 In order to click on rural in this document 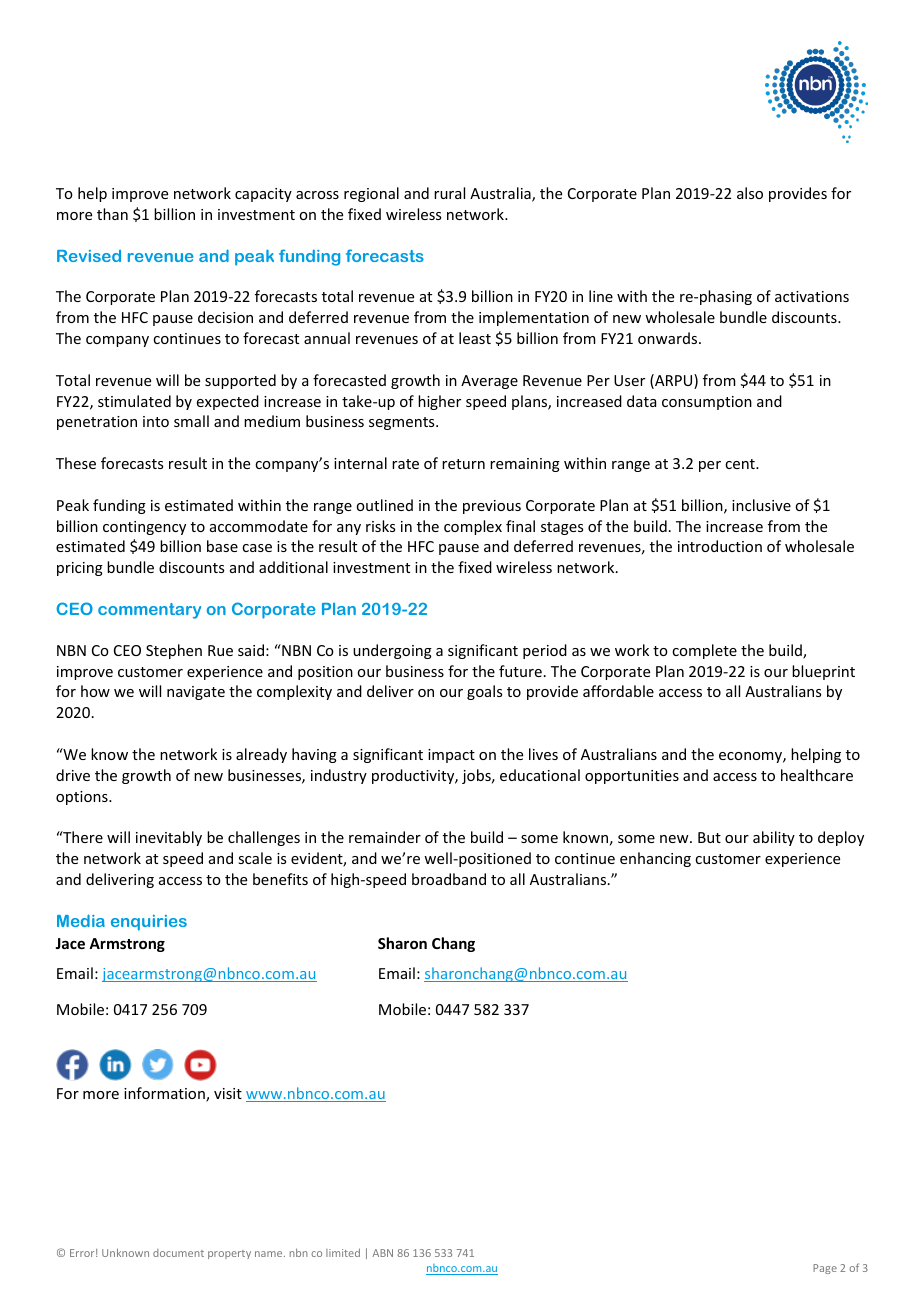, I will do `click(449, 193)`.
